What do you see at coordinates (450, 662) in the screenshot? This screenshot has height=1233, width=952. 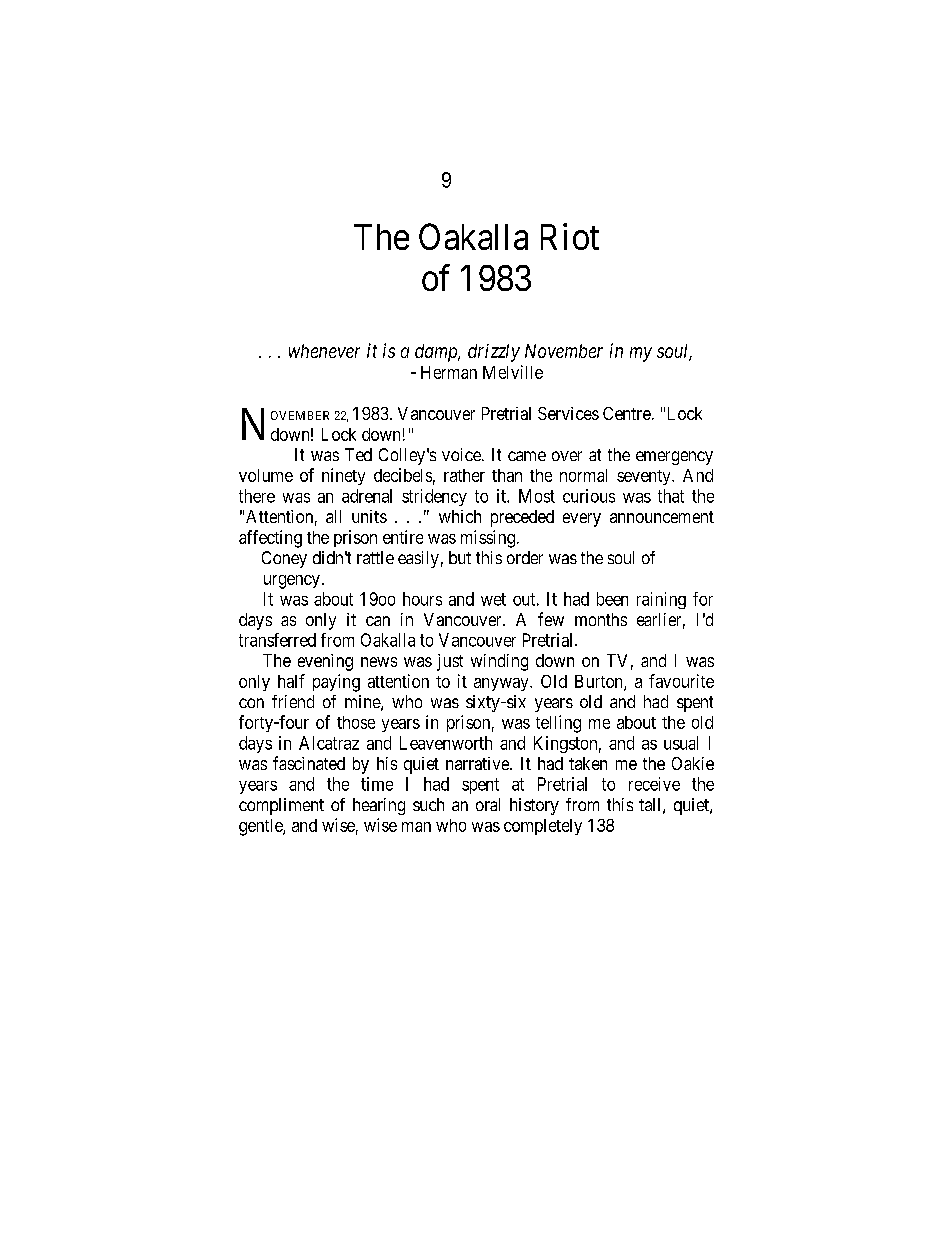 I see `just` at bounding box center [450, 662].
